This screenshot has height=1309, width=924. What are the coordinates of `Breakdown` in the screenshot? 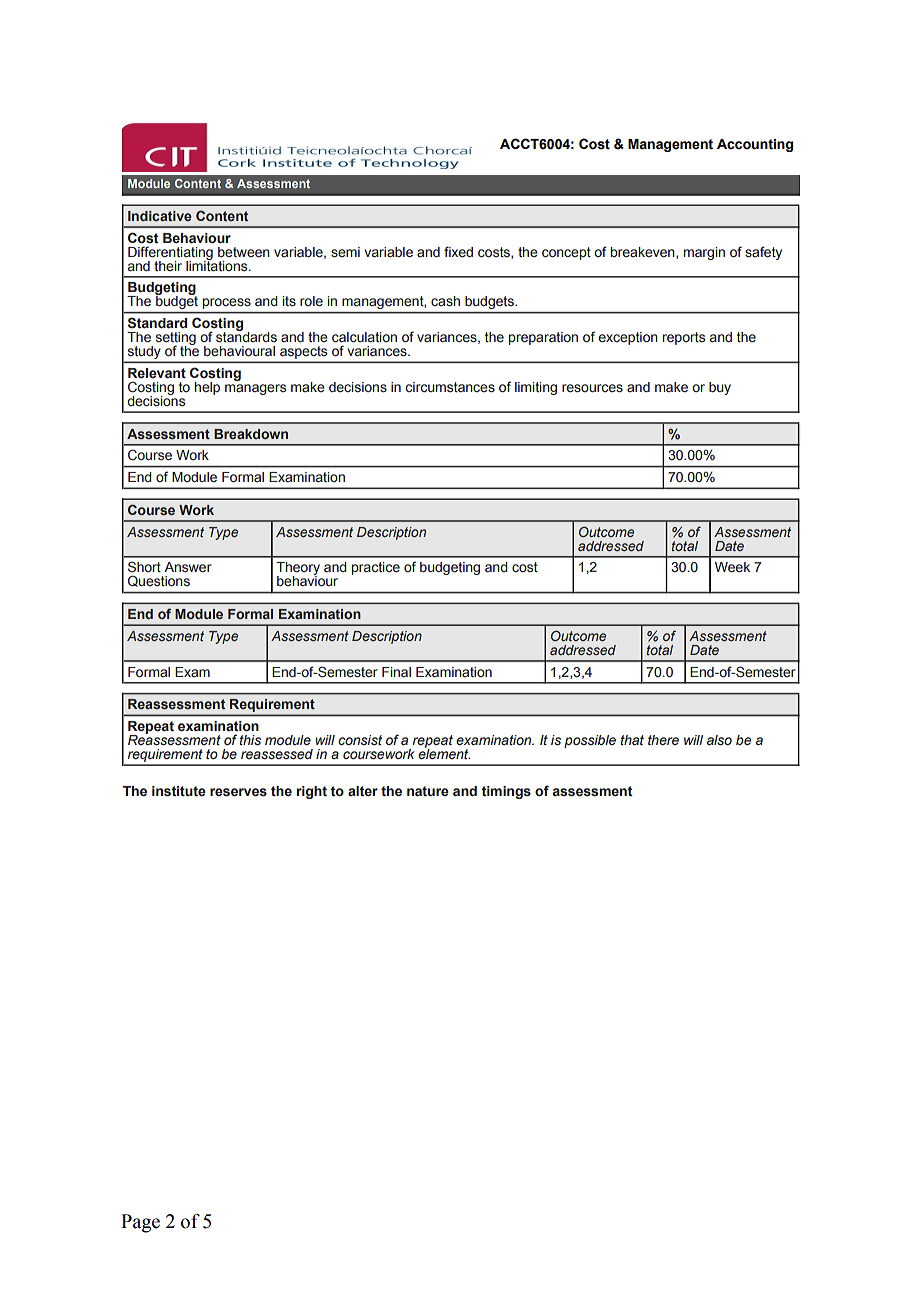 It's located at (251, 434).
